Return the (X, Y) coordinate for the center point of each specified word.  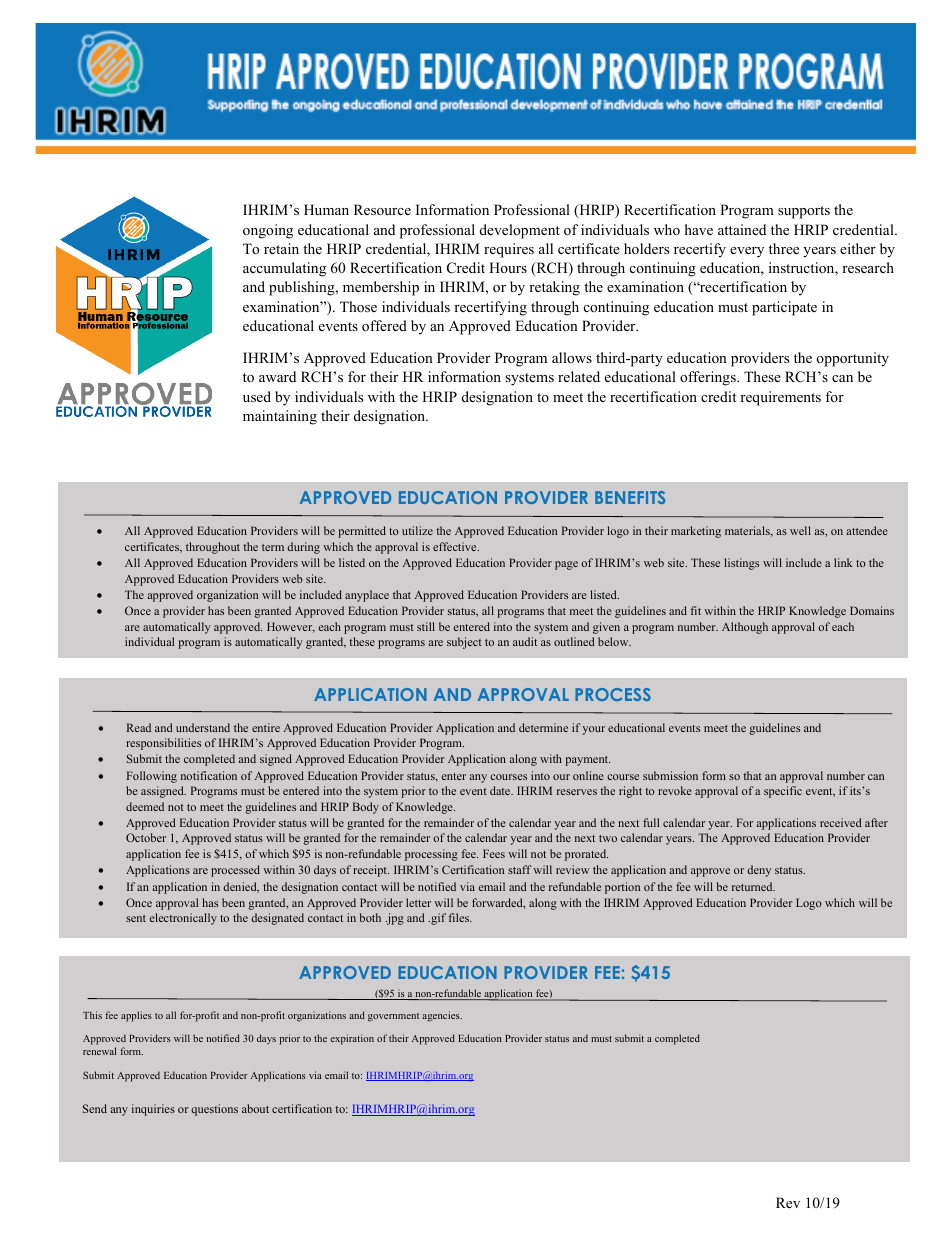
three (784, 248)
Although (745, 628)
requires (509, 250)
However (291, 627)
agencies (442, 1016)
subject (464, 643)
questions (214, 1110)
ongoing (268, 231)
